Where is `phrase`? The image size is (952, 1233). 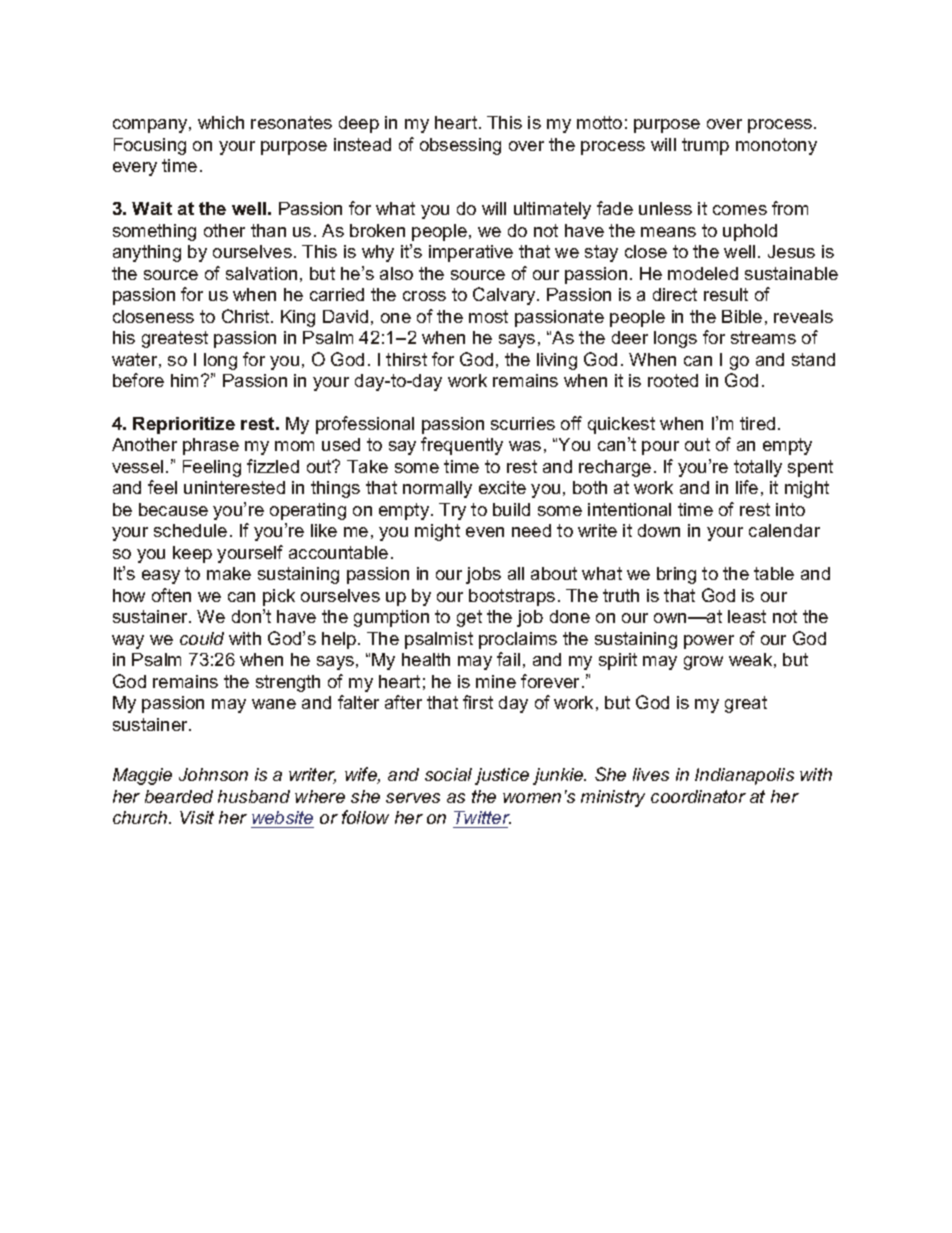 phrase is located at coordinates (211, 446).
